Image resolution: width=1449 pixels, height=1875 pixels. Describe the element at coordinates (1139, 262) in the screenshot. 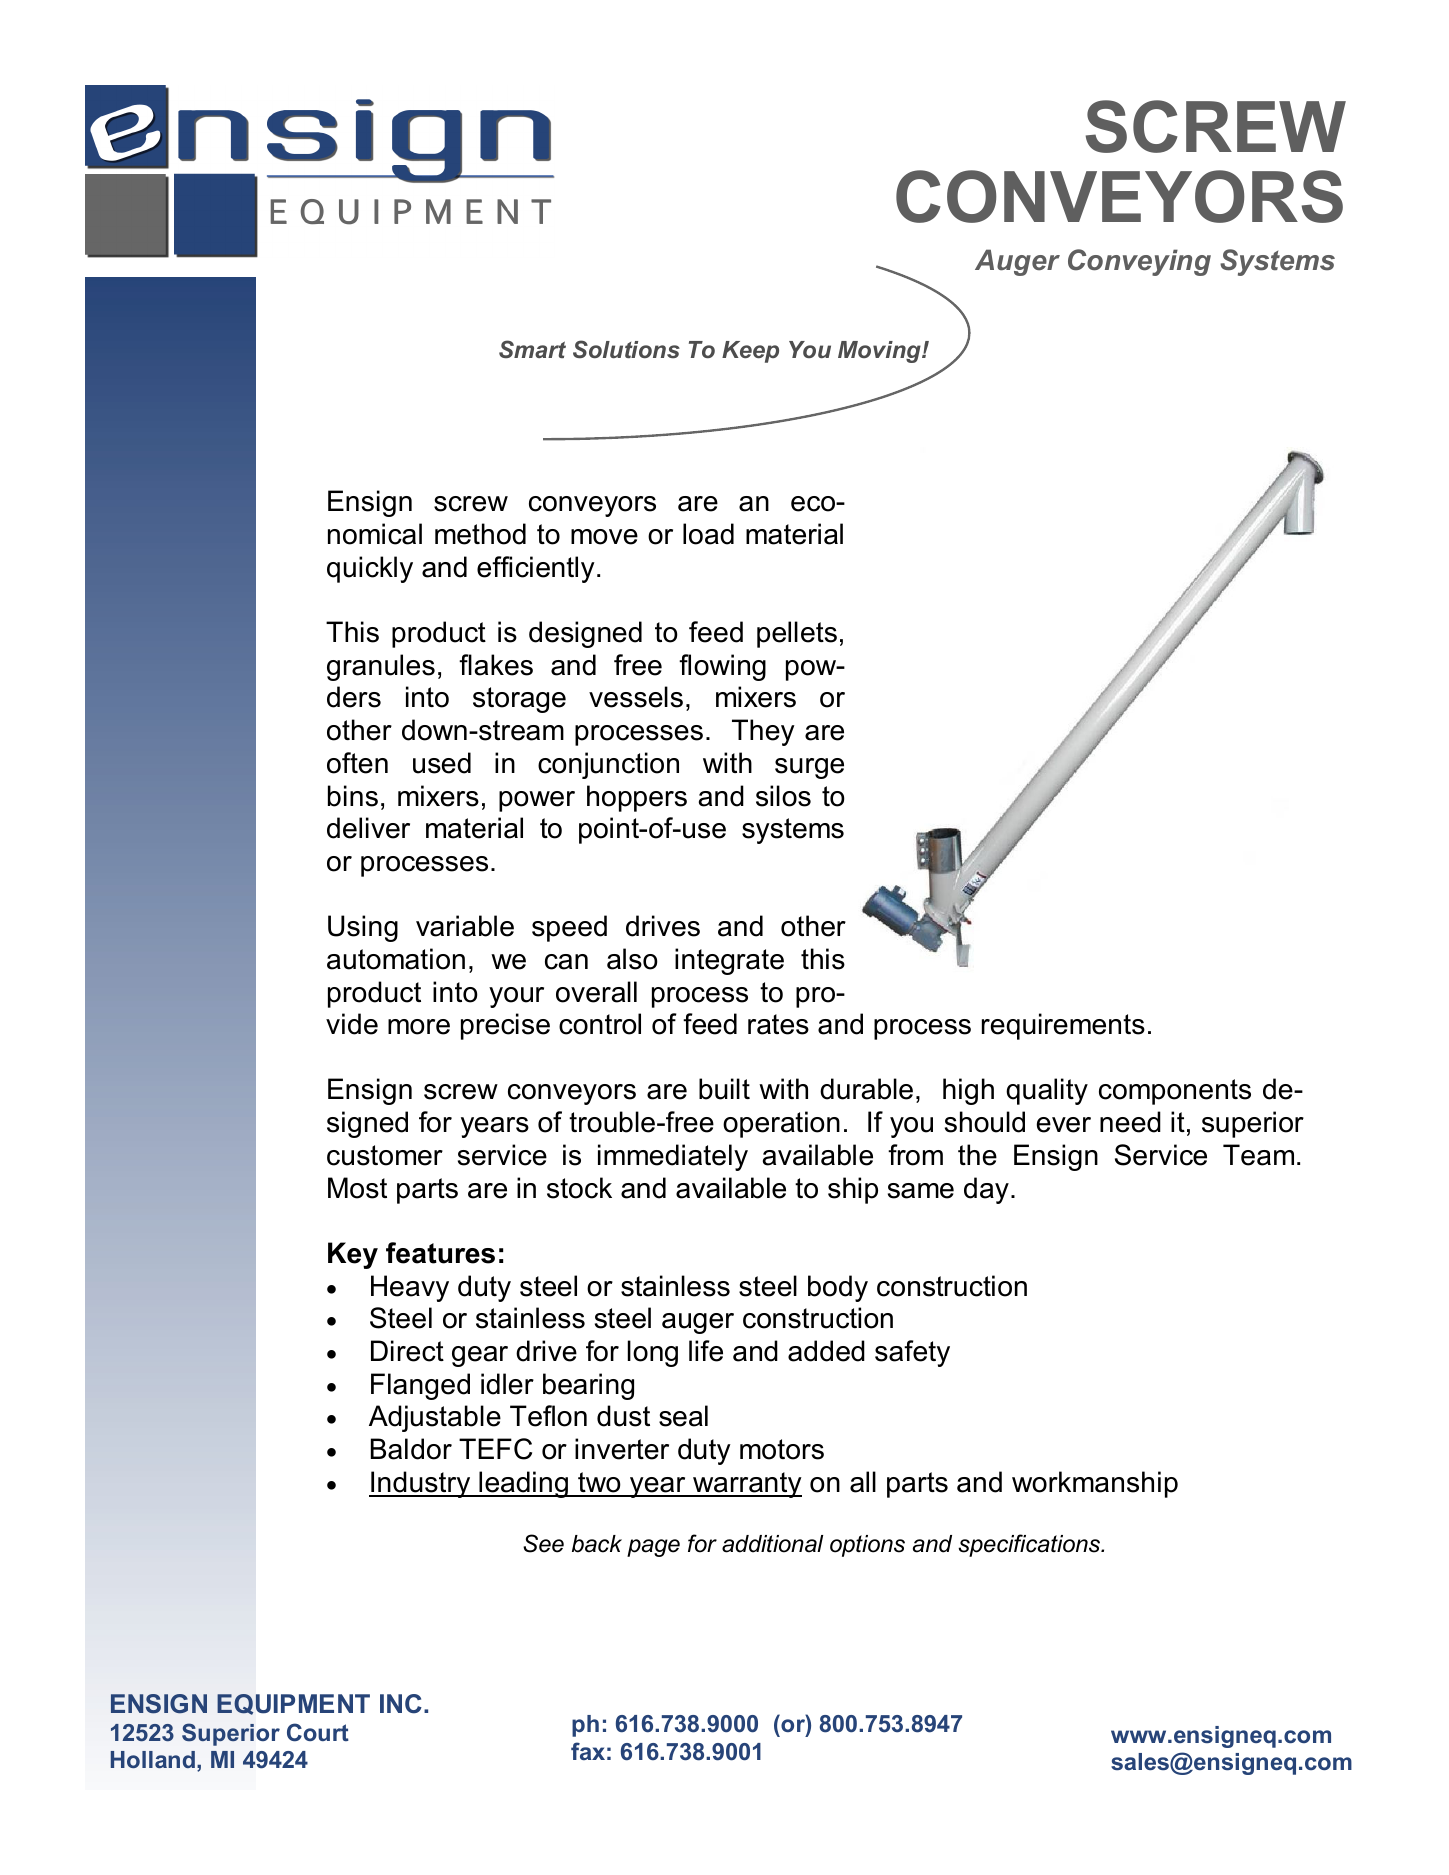

I see `Conveying` at that location.
